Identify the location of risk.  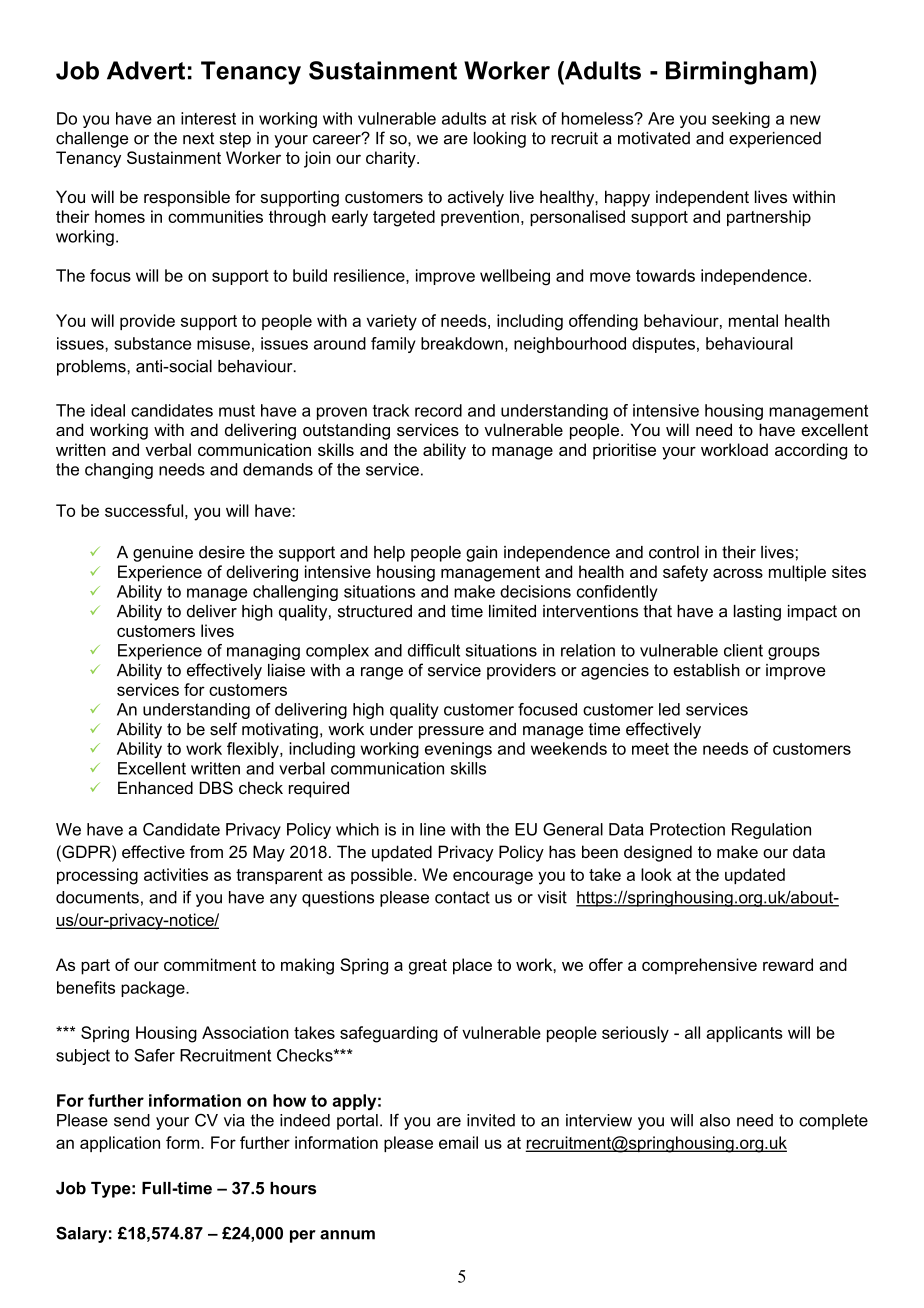
(524, 118).
